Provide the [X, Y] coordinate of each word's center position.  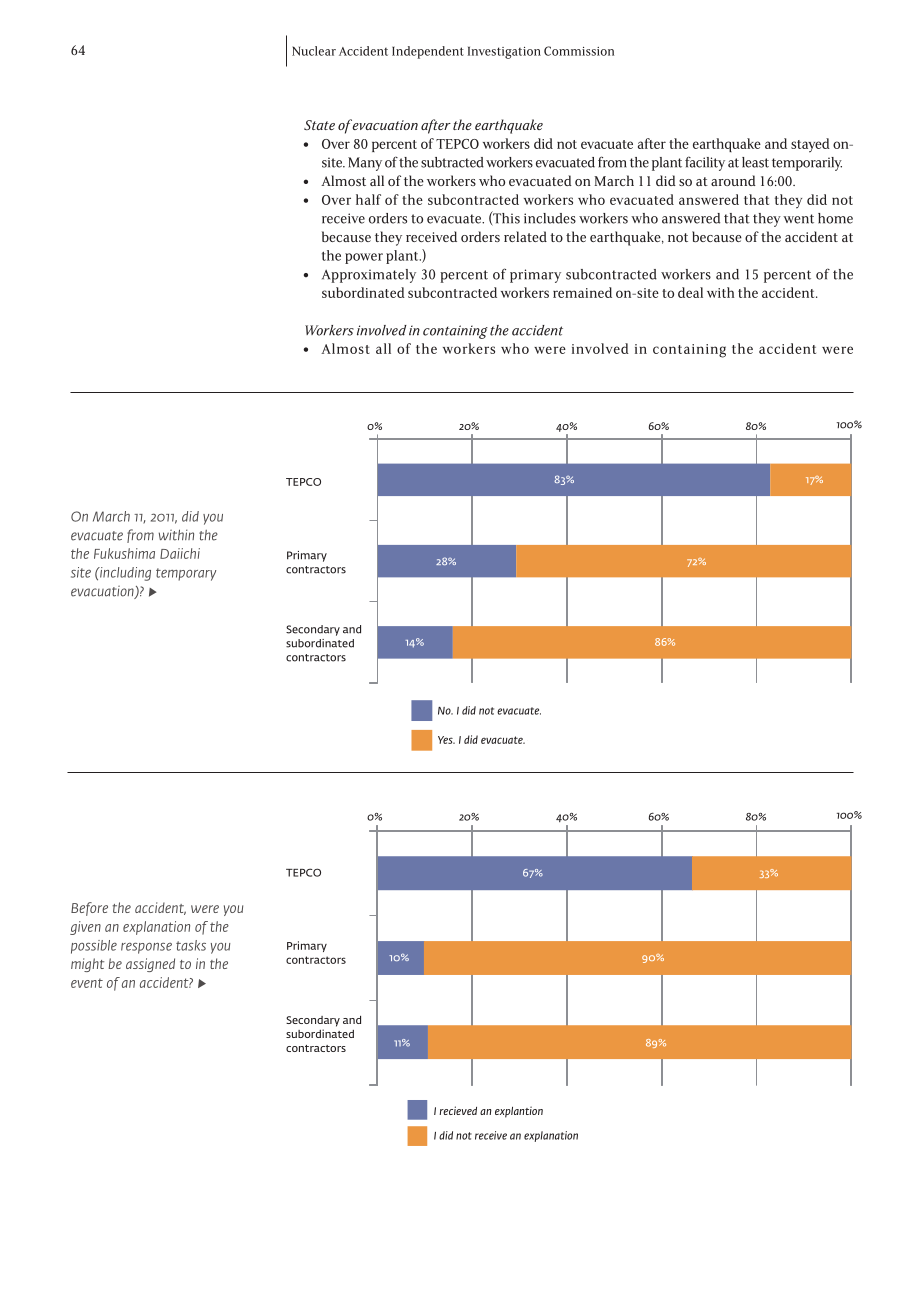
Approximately [369, 276]
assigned [150, 965]
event [87, 983]
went [798, 219]
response [146, 948]
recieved [458, 1110]
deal [690, 292]
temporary [186, 574]
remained [582, 292]
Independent [428, 52]
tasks [191, 945]
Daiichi [180, 553]
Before [89, 909]
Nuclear [314, 51]
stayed [810, 145]
